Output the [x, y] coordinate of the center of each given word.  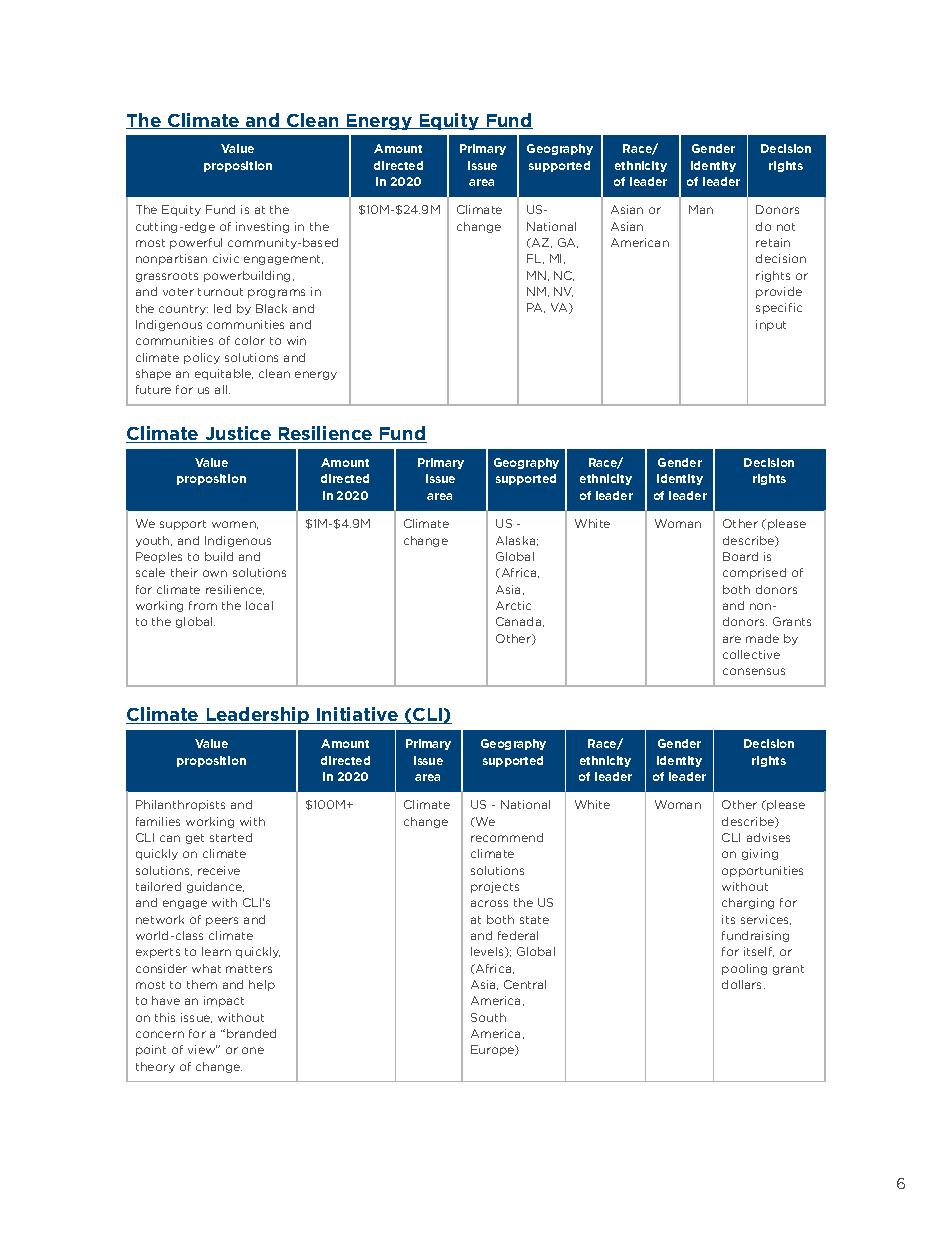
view [202, 1049]
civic [226, 258]
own [215, 573]
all [222, 389]
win [296, 340]
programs [276, 293]
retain [773, 242]
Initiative [358, 715]
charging [748, 903]
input [771, 325]
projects [495, 887]
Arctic [513, 605]
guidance [215, 887]
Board [740, 556]
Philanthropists [180, 805]
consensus [754, 671]
